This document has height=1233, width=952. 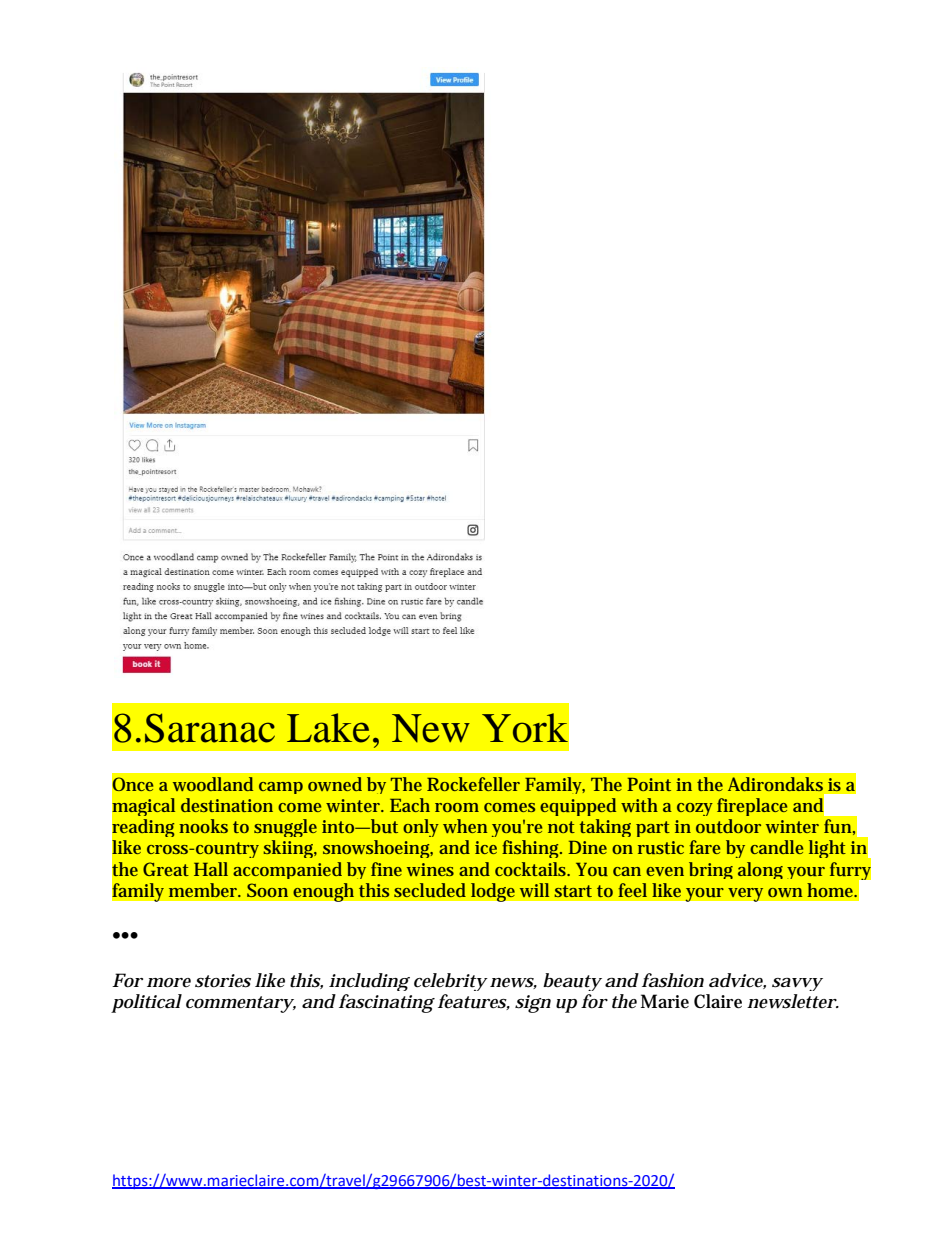 What do you see at coordinates (465, 826) in the document?
I see `when` at bounding box center [465, 826].
